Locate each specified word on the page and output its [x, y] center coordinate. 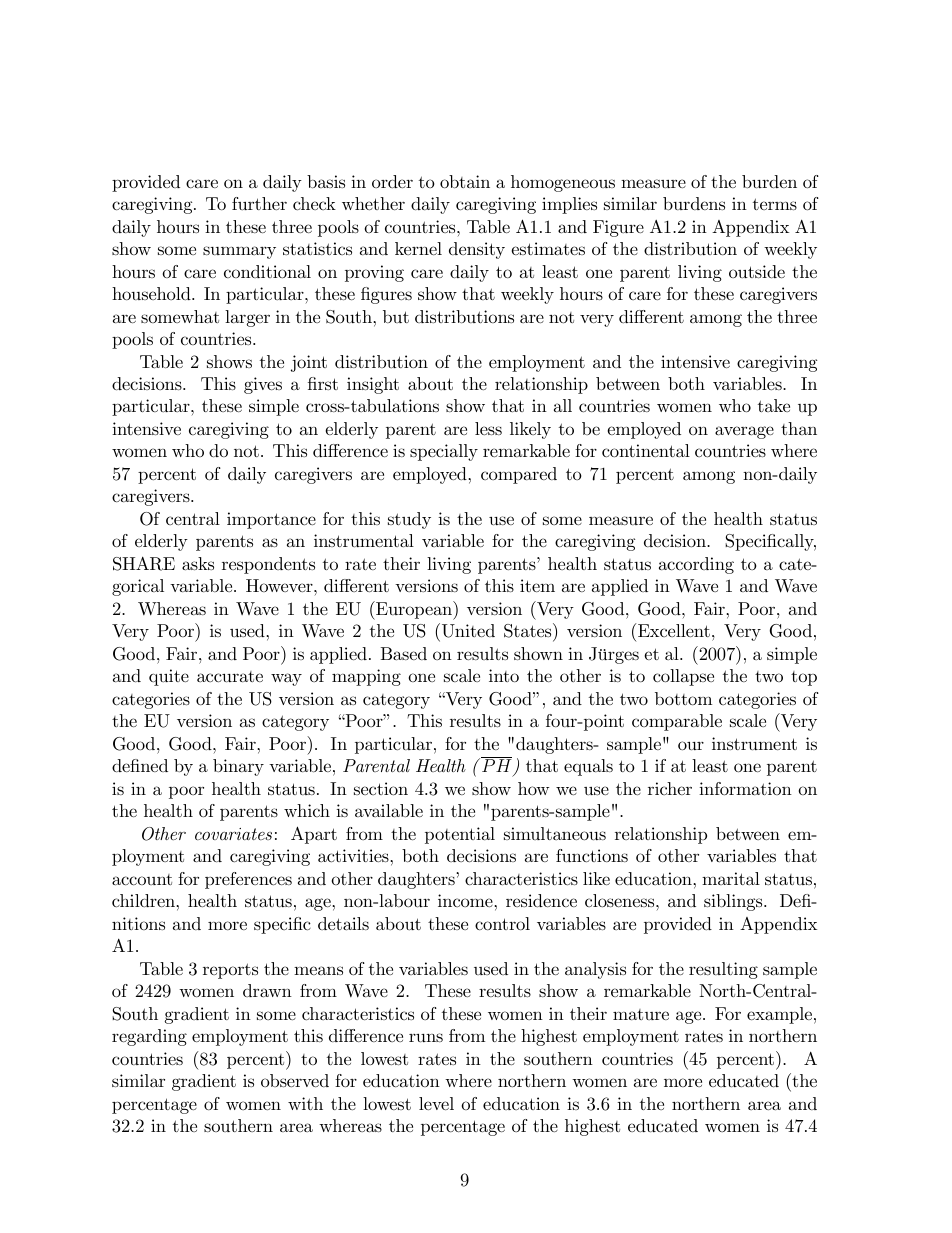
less [488, 428]
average [744, 432]
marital [731, 878]
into [504, 675]
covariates [233, 834]
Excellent [674, 630]
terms [775, 204]
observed [295, 1080]
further [259, 203]
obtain [465, 181]
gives [263, 385]
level [436, 1103]
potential [460, 835]
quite [169, 677]
